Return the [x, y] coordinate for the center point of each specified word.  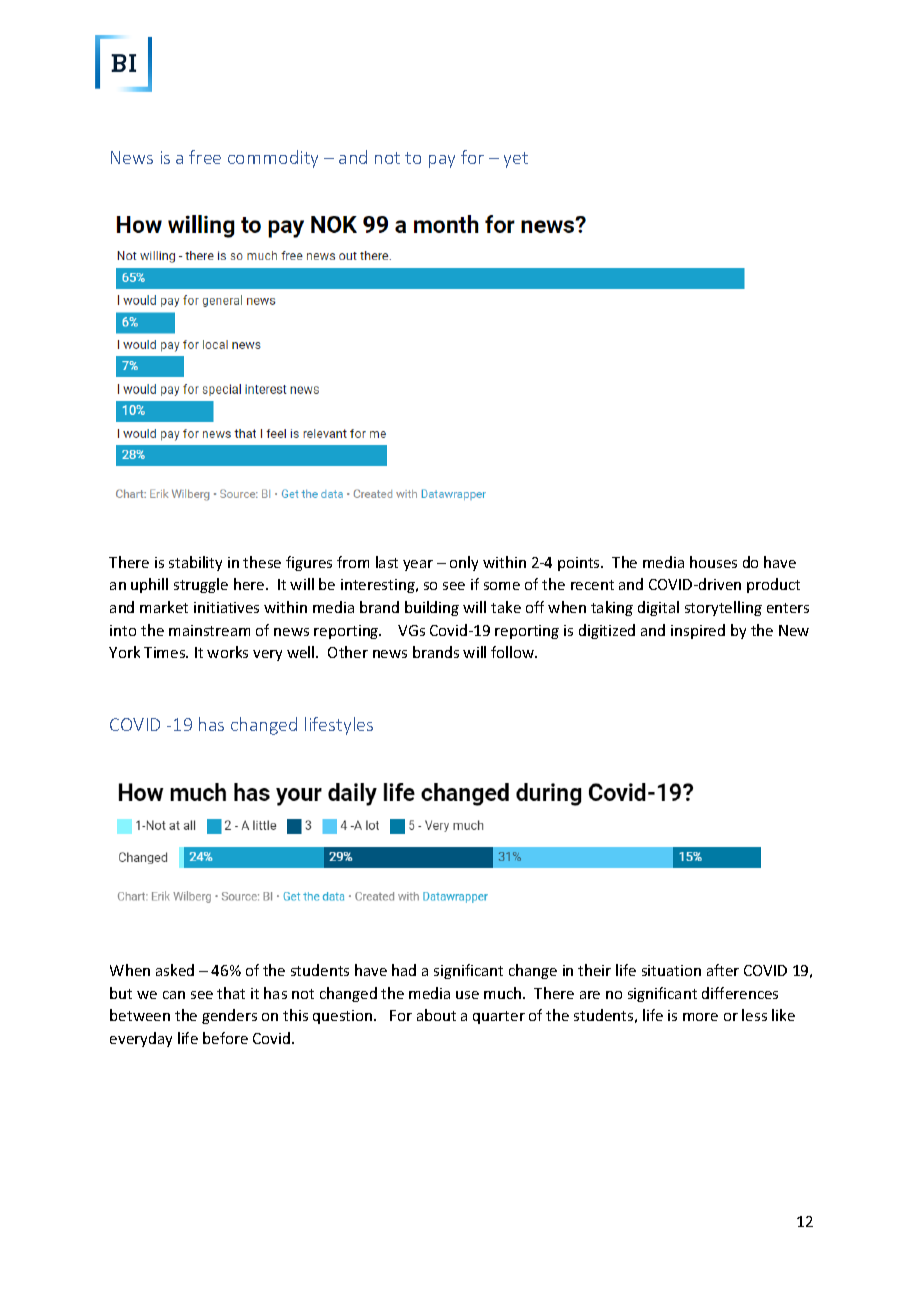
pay [442, 161]
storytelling [723, 608]
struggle [201, 585]
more [700, 1017]
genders [229, 1016]
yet [516, 160]
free [205, 157]
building [432, 608]
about [436, 1015]
